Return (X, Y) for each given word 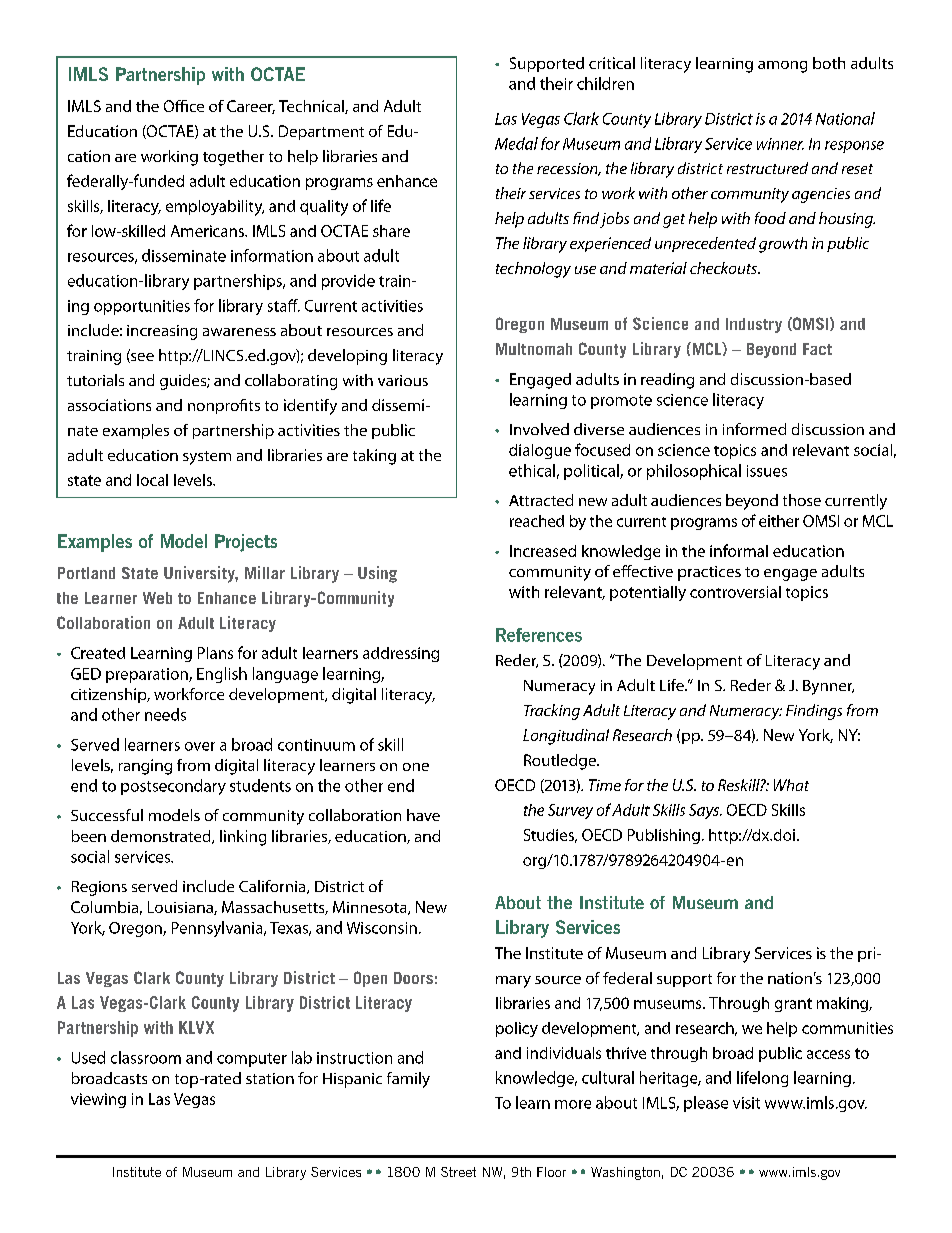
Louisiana (181, 908)
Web (157, 598)
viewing (98, 1100)
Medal (516, 143)
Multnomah (534, 349)
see (141, 356)
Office (184, 106)
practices (709, 573)
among (782, 67)
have (423, 815)
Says (705, 811)
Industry (754, 325)
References (539, 635)
